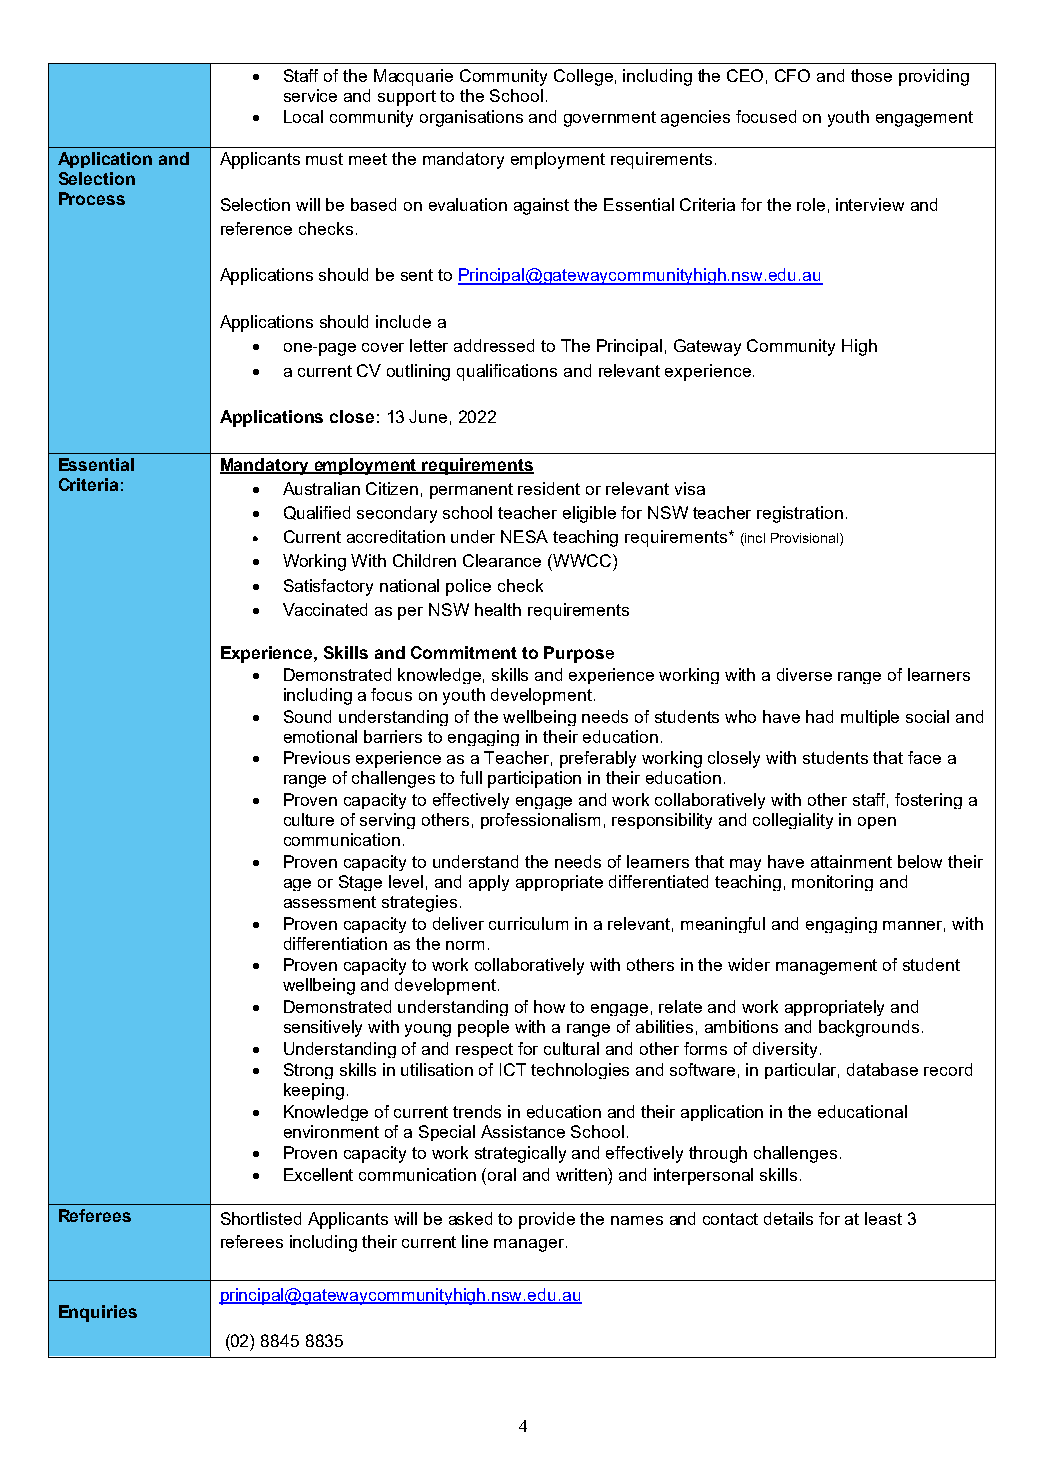  I want to click on had, so click(819, 716).
